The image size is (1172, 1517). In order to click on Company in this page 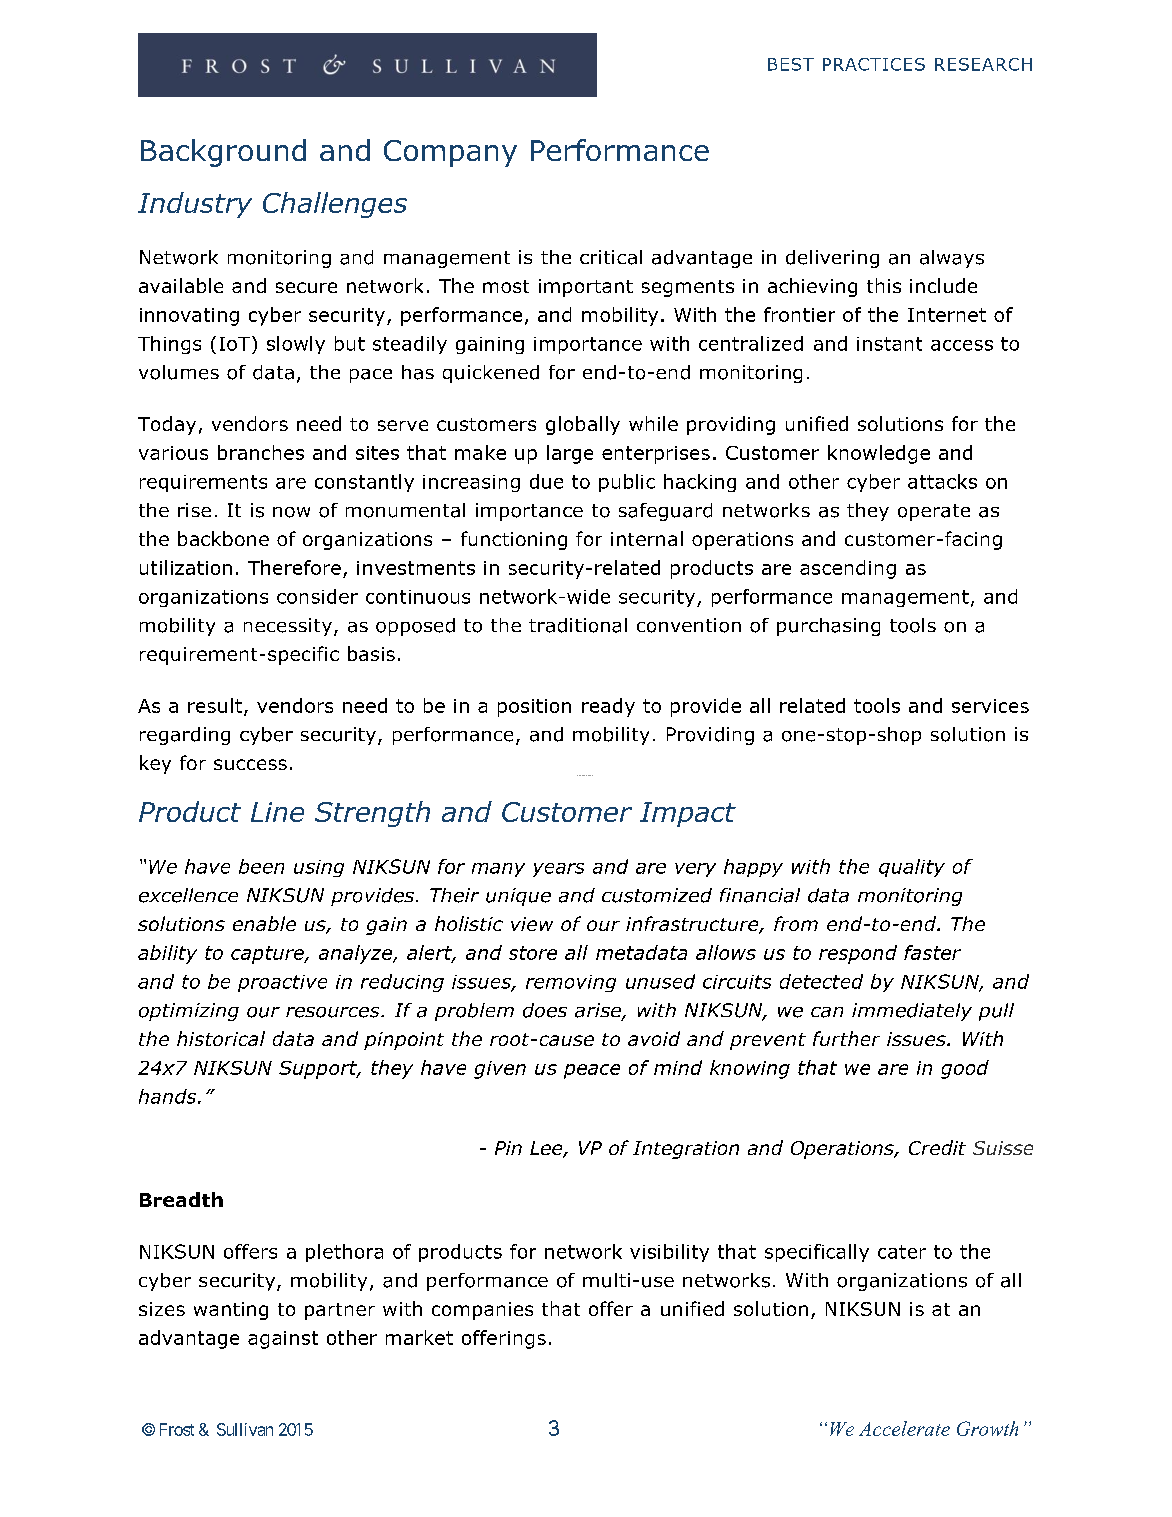, I will do `click(450, 153)`.
